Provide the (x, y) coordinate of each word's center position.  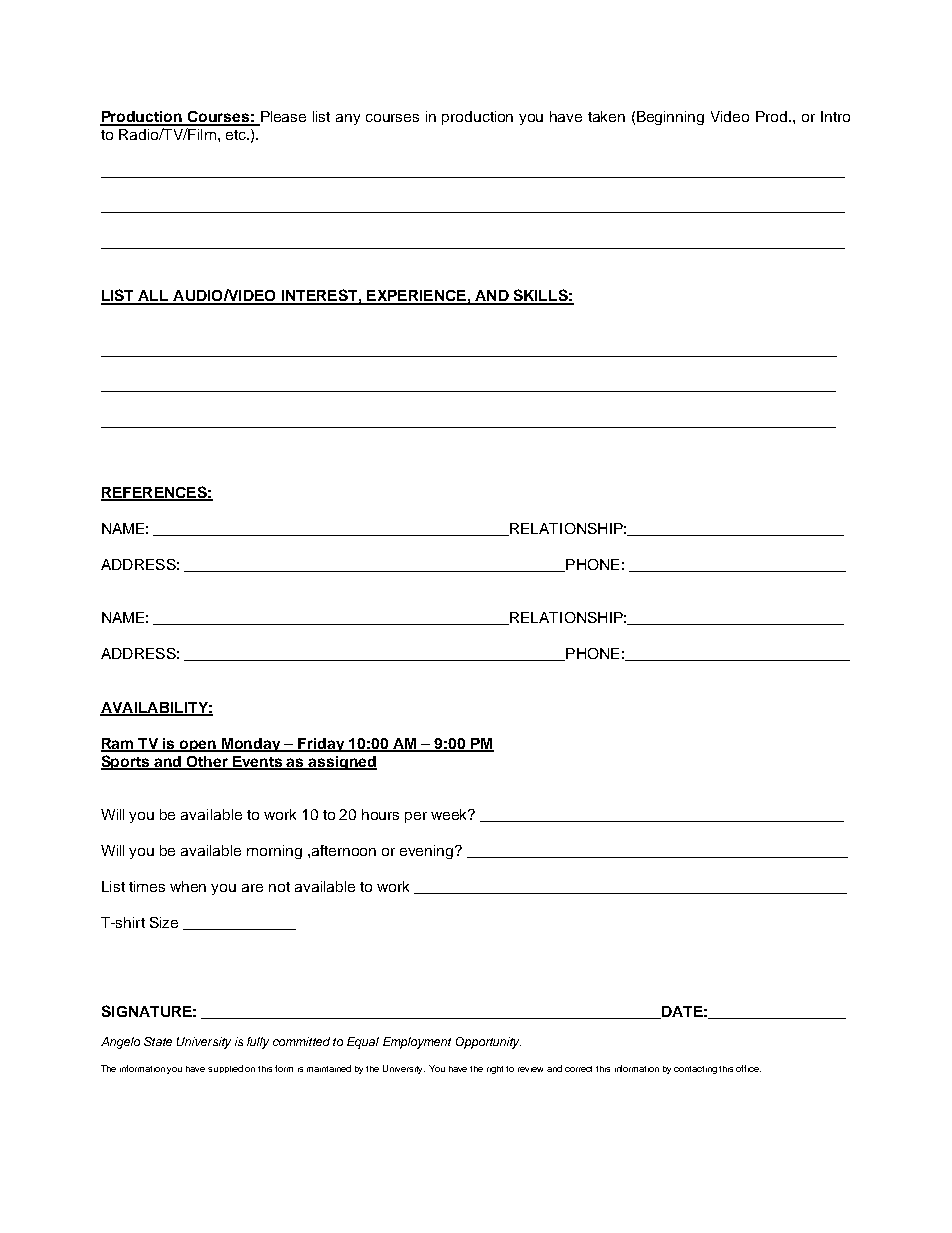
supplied (225, 1069)
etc (237, 135)
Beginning (670, 118)
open (198, 746)
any (348, 119)
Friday (322, 745)
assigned (342, 763)
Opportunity (488, 1043)
